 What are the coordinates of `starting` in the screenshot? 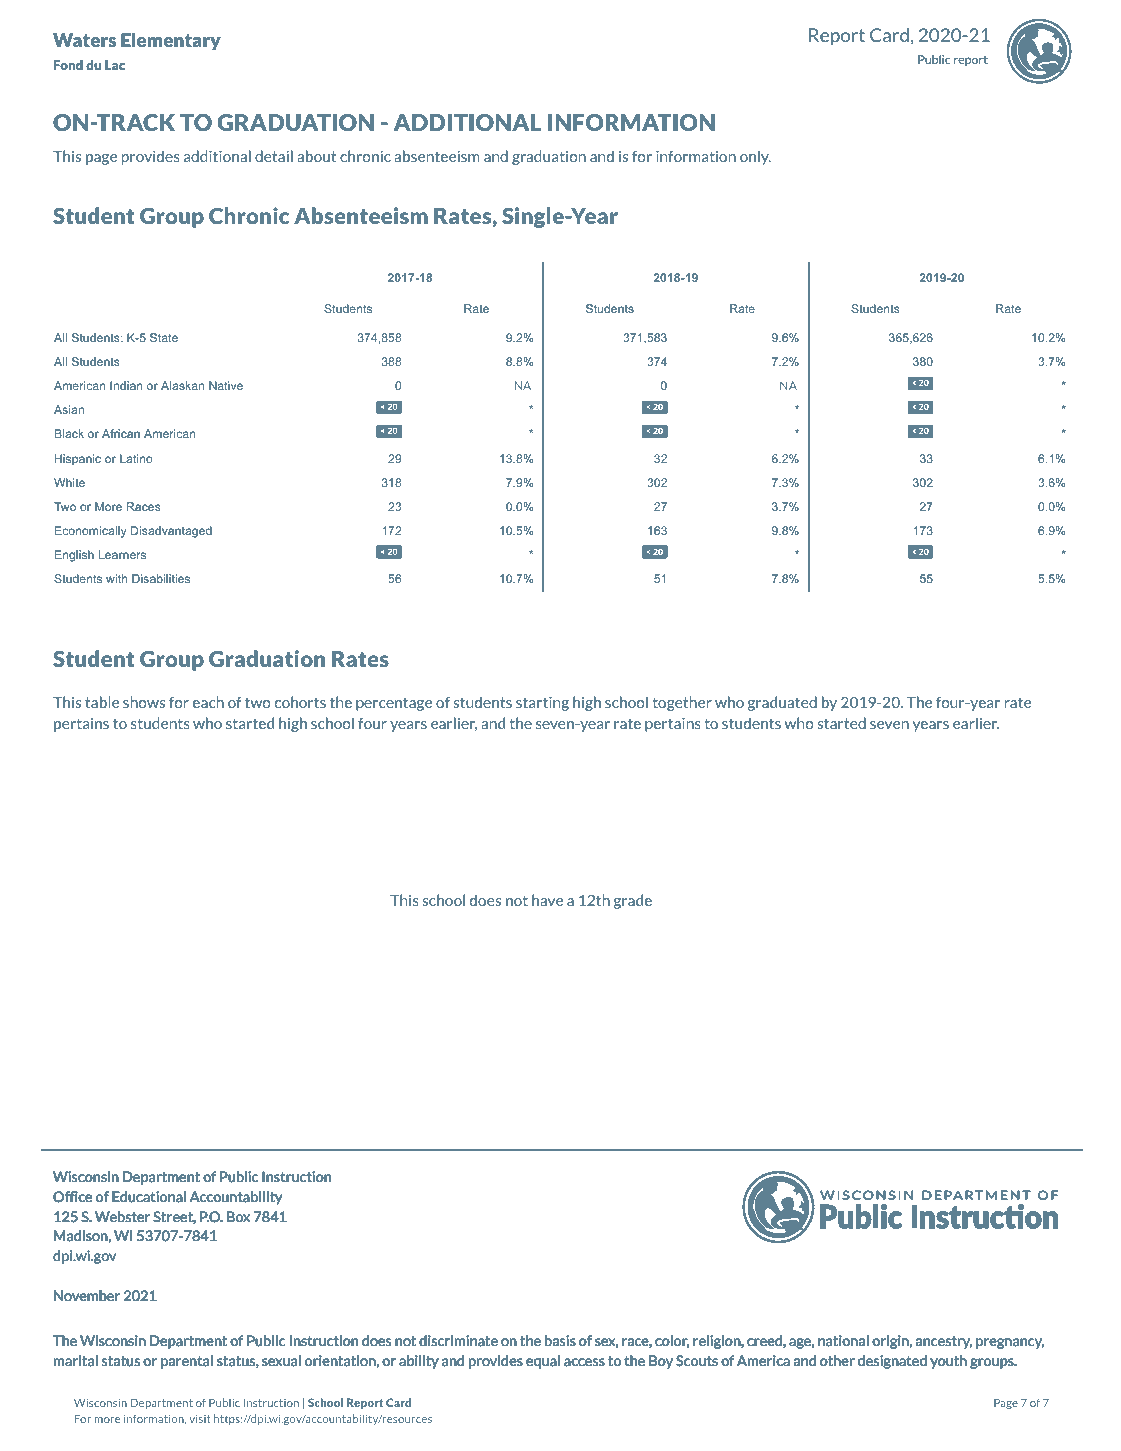 It's located at (542, 703).
